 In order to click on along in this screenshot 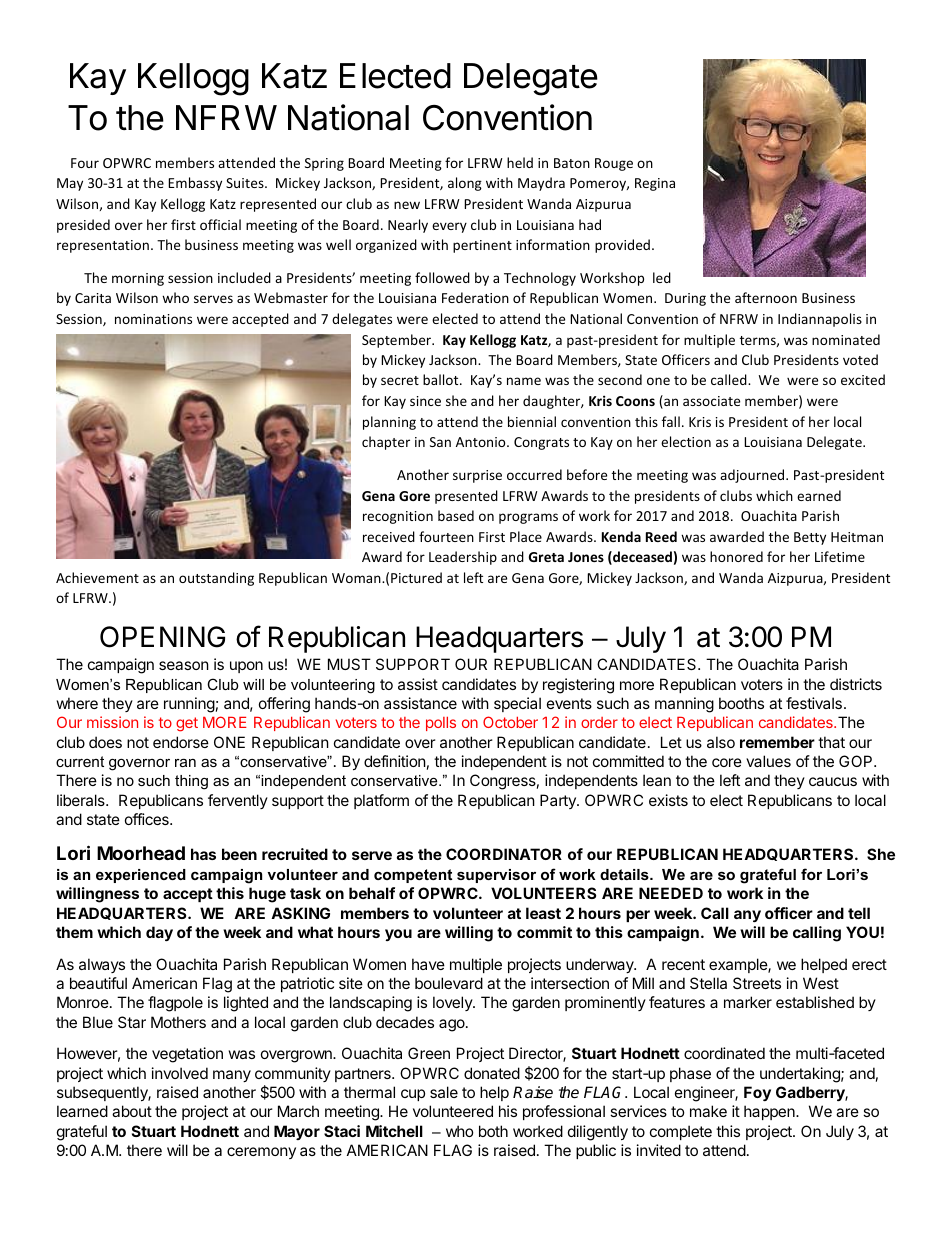, I will do `click(465, 184)`.
